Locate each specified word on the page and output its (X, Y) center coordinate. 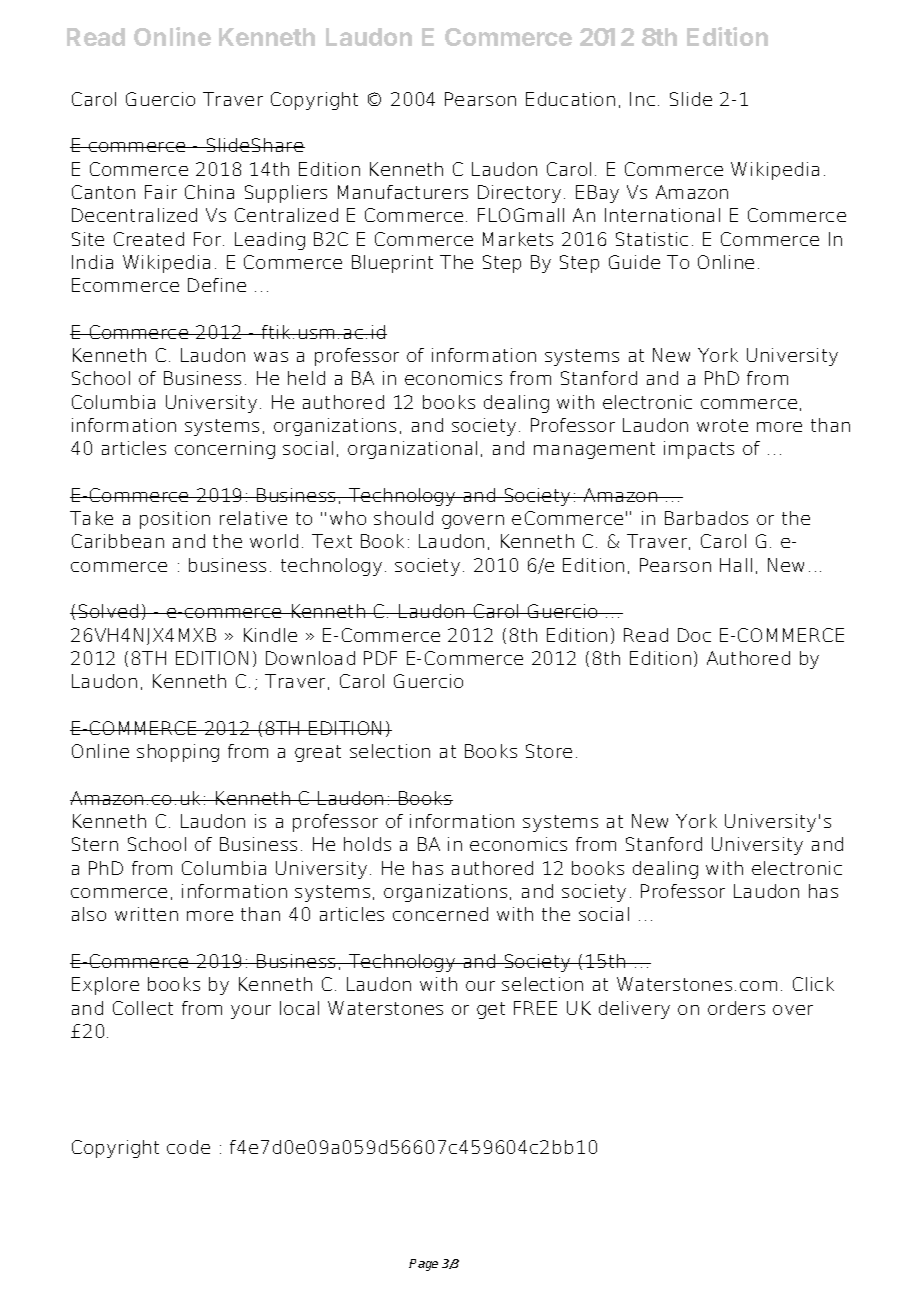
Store (549, 751)
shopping (178, 753)
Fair (161, 192)
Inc (642, 99)
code (188, 1147)
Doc (694, 635)
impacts (699, 450)
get (491, 1010)
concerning (225, 450)
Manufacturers (403, 192)
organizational (412, 450)
